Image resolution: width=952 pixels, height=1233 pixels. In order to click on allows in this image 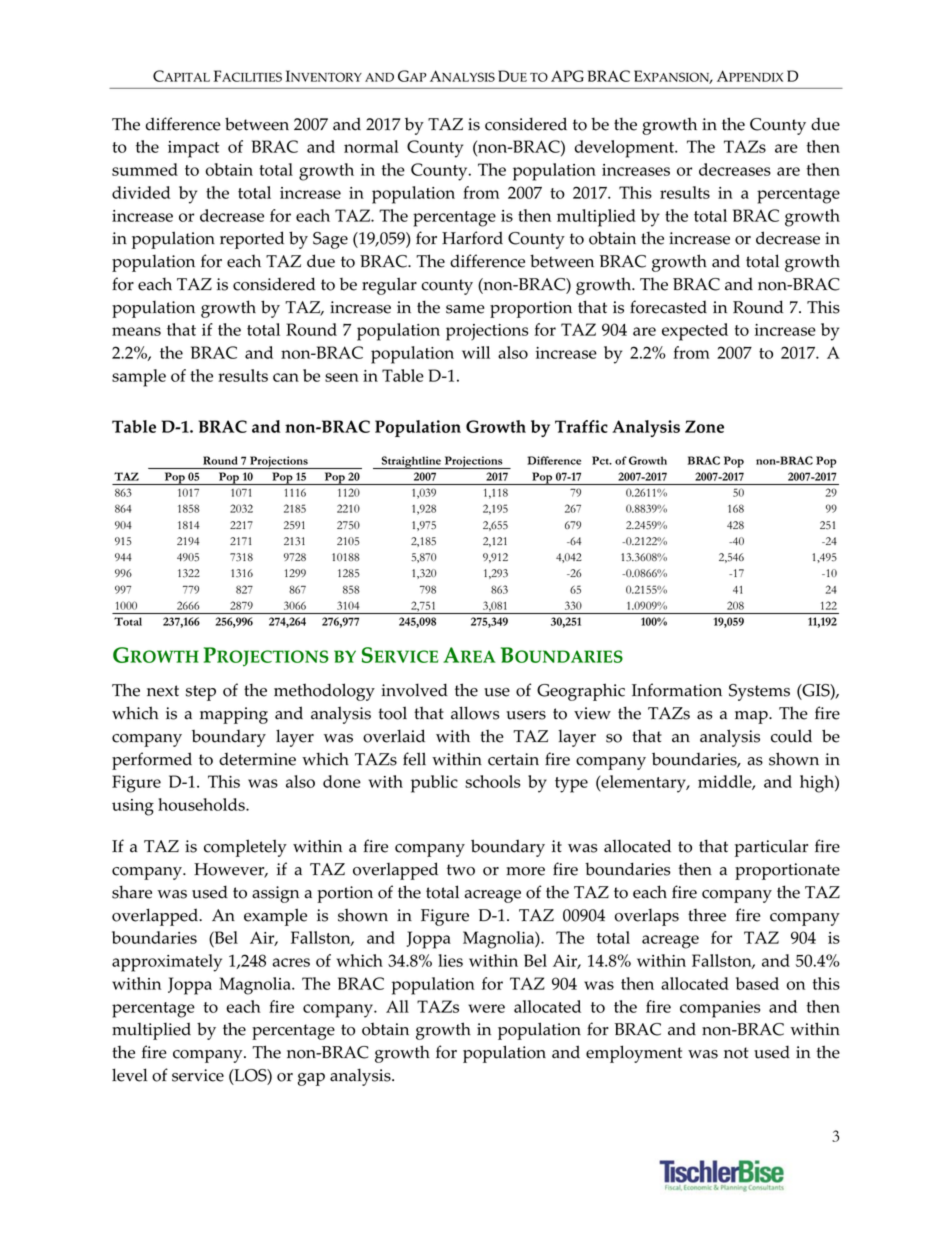, I will do `click(475, 713)`.
